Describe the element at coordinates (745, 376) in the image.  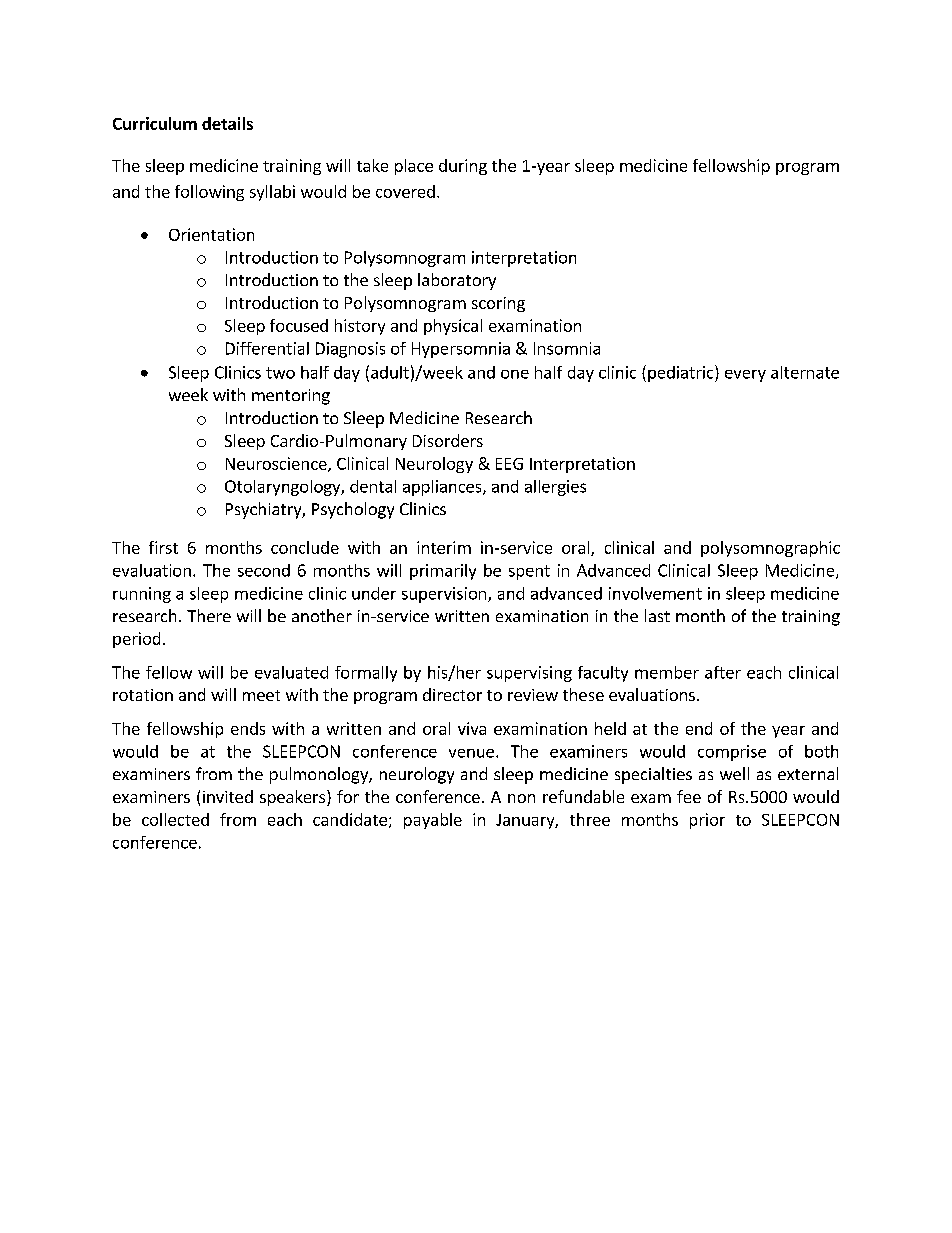
I see `every` at that location.
